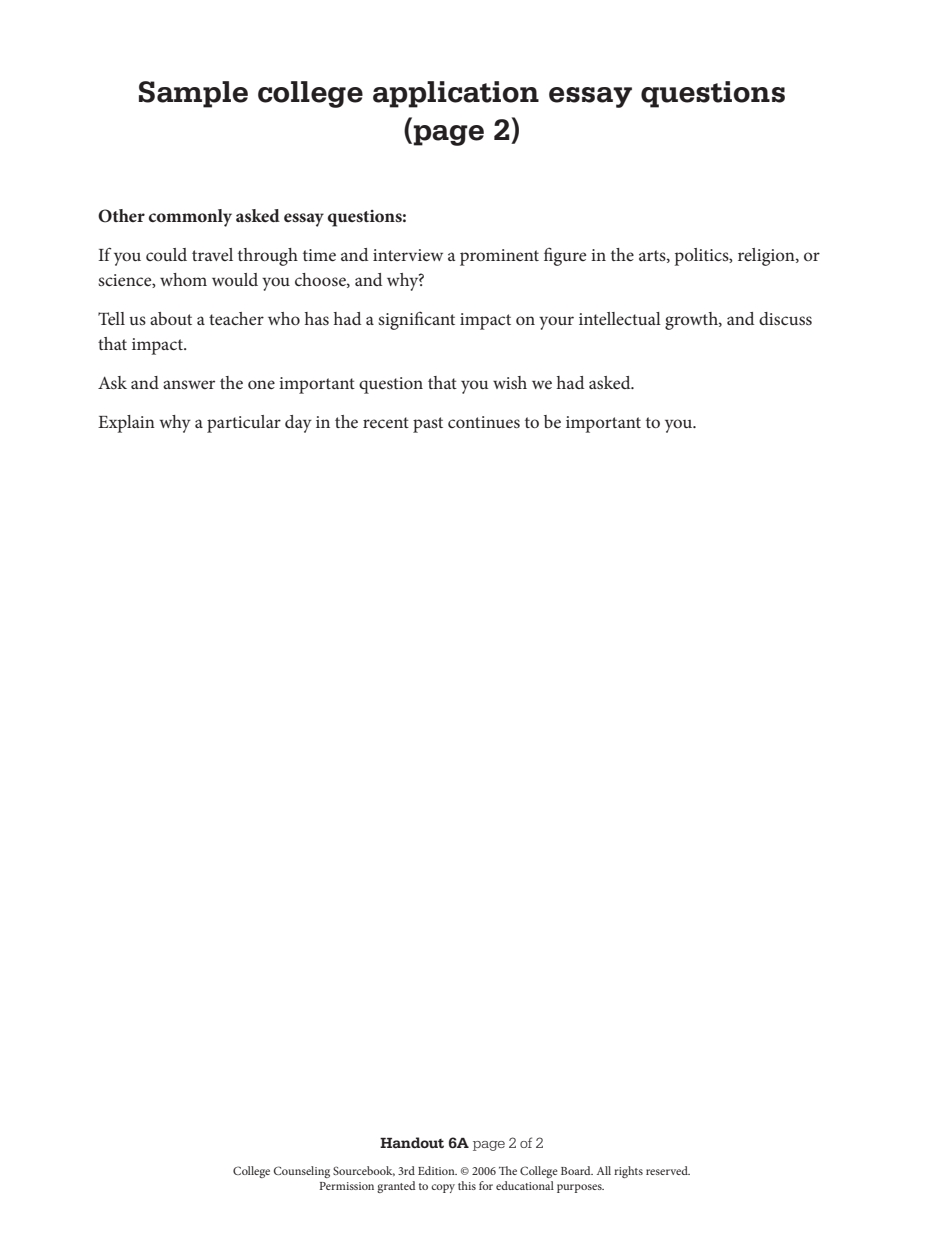 This image has width=952, height=1233. What do you see at coordinates (244, 424) in the image?
I see `particular` at bounding box center [244, 424].
